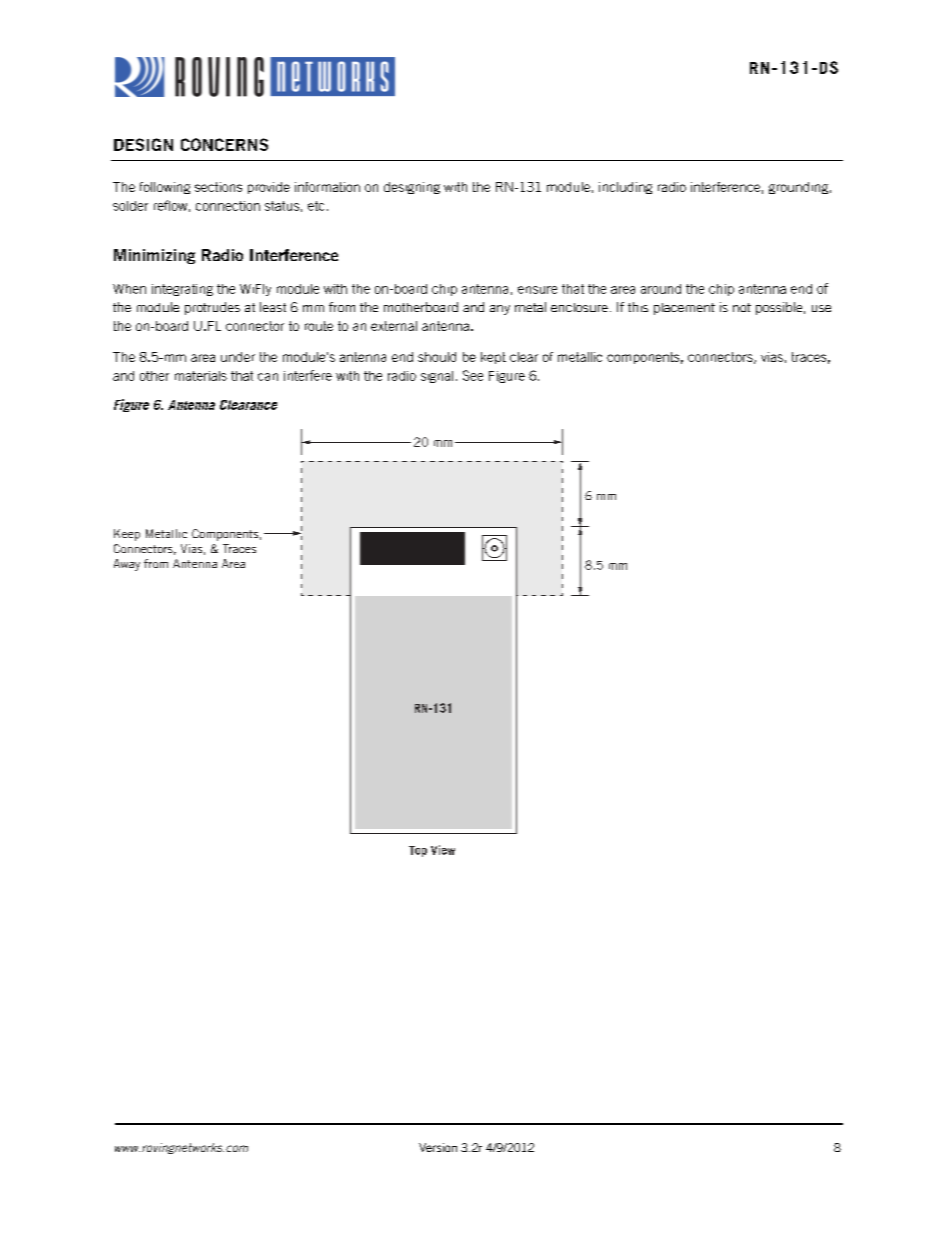 The width and height of the screenshot is (952, 1233). I want to click on Version, so click(438, 1147).
